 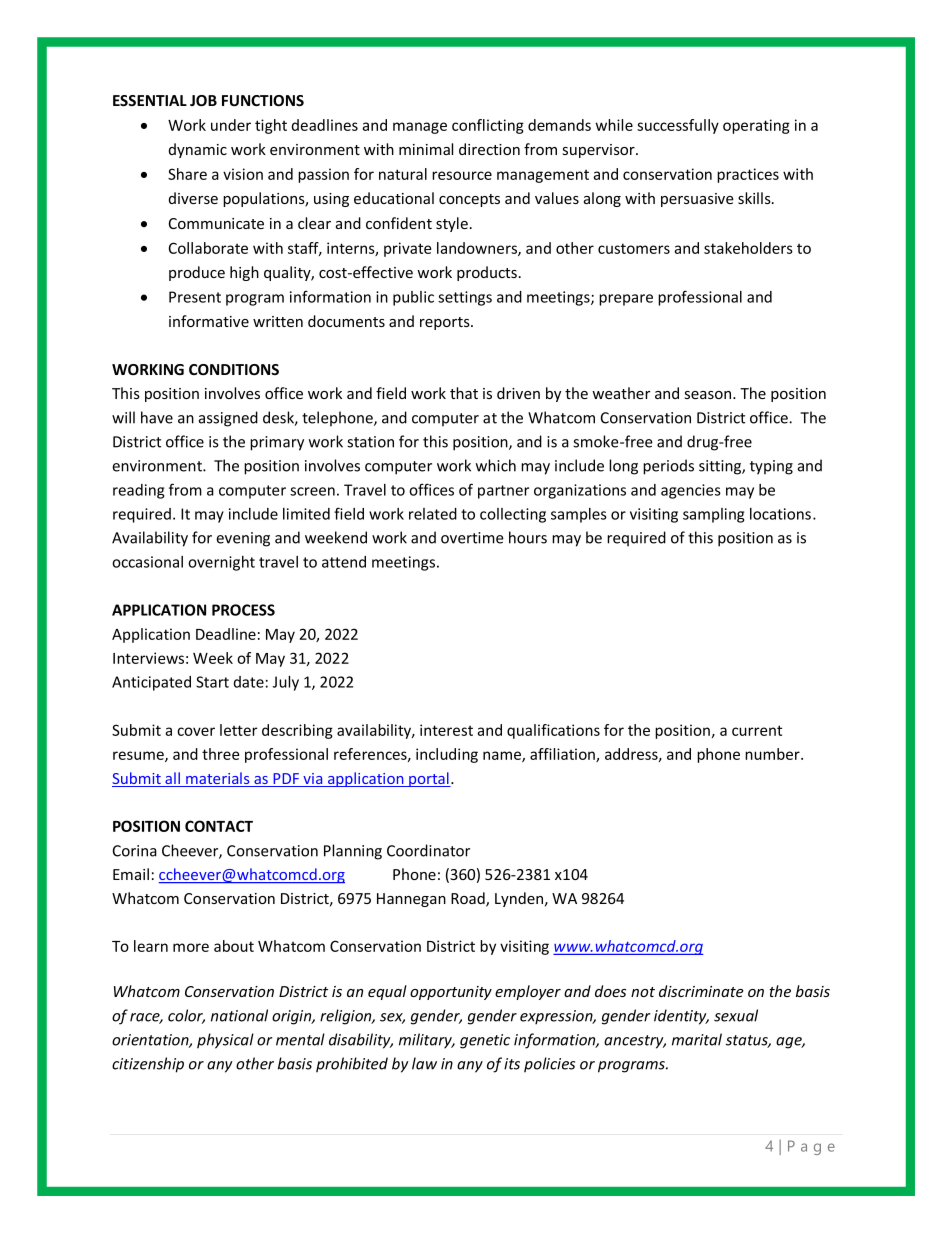 I want to click on overnight, so click(x=221, y=563).
